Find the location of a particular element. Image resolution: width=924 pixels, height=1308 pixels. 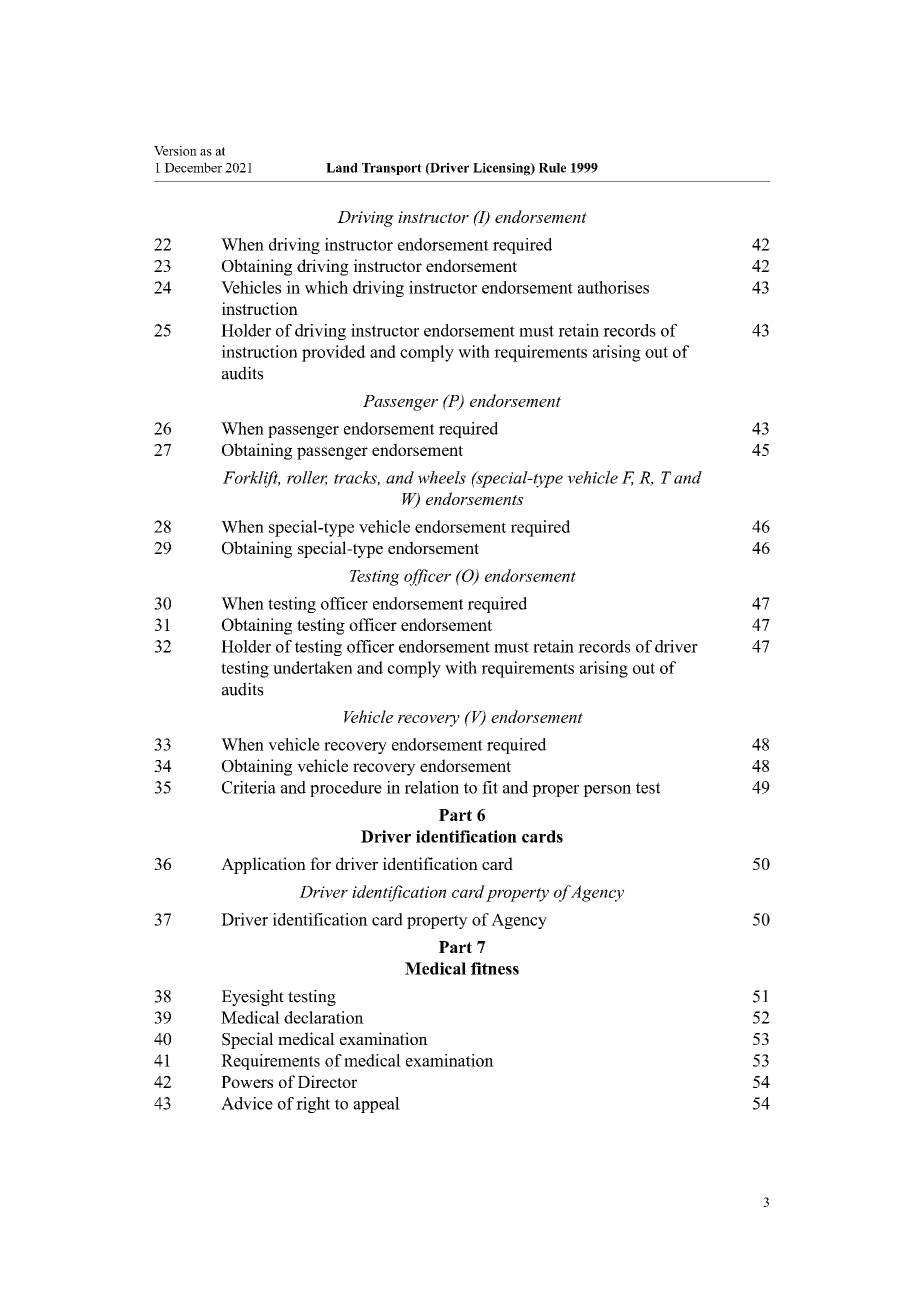

person is located at coordinates (607, 791).
